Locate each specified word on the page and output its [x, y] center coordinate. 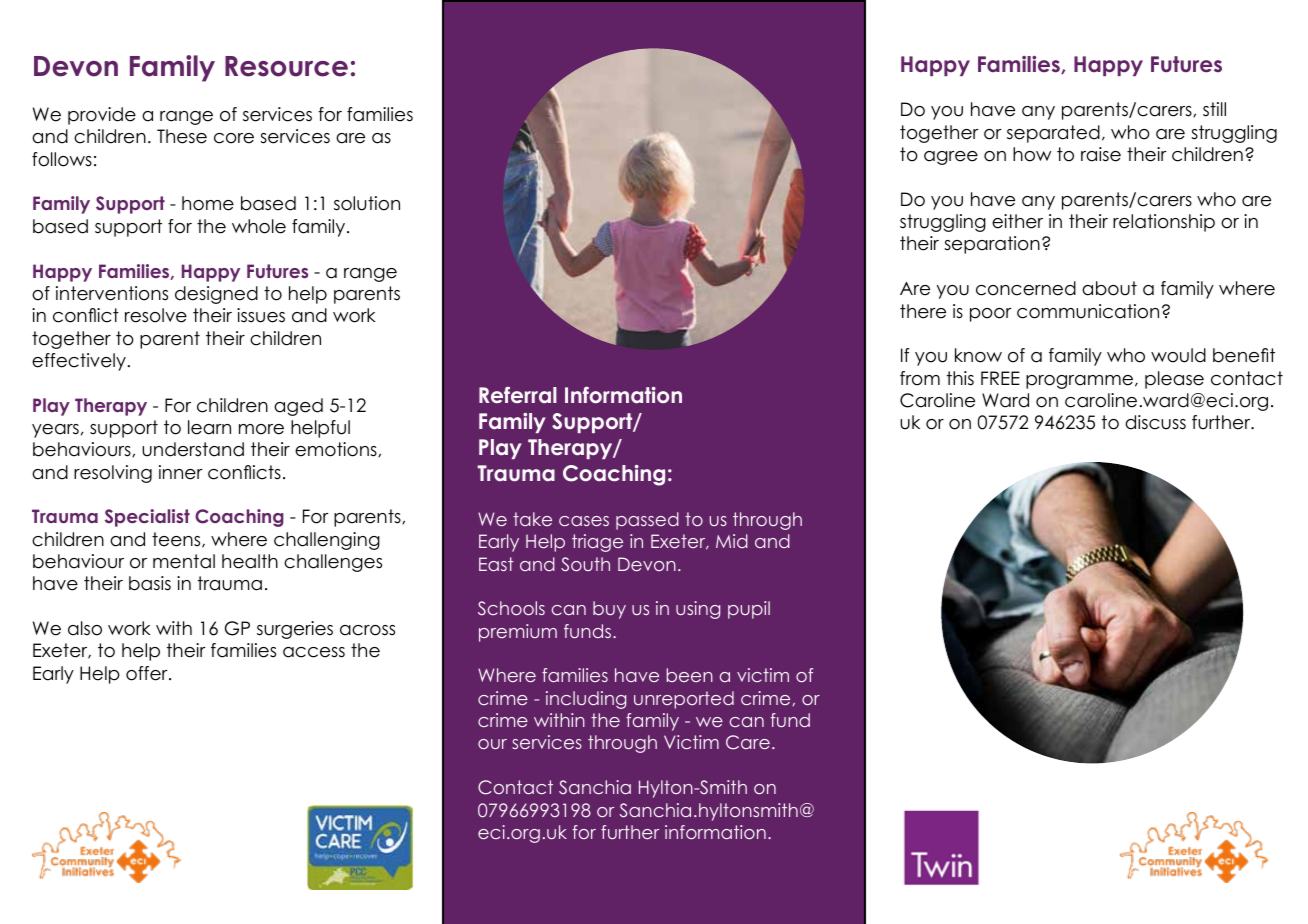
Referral [518, 395]
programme [1079, 382]
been [690, 675]
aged [298, 407]
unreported [684, 700]
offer [148, 673]
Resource [286, 66]
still [1214, 109]
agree [951, 158]
